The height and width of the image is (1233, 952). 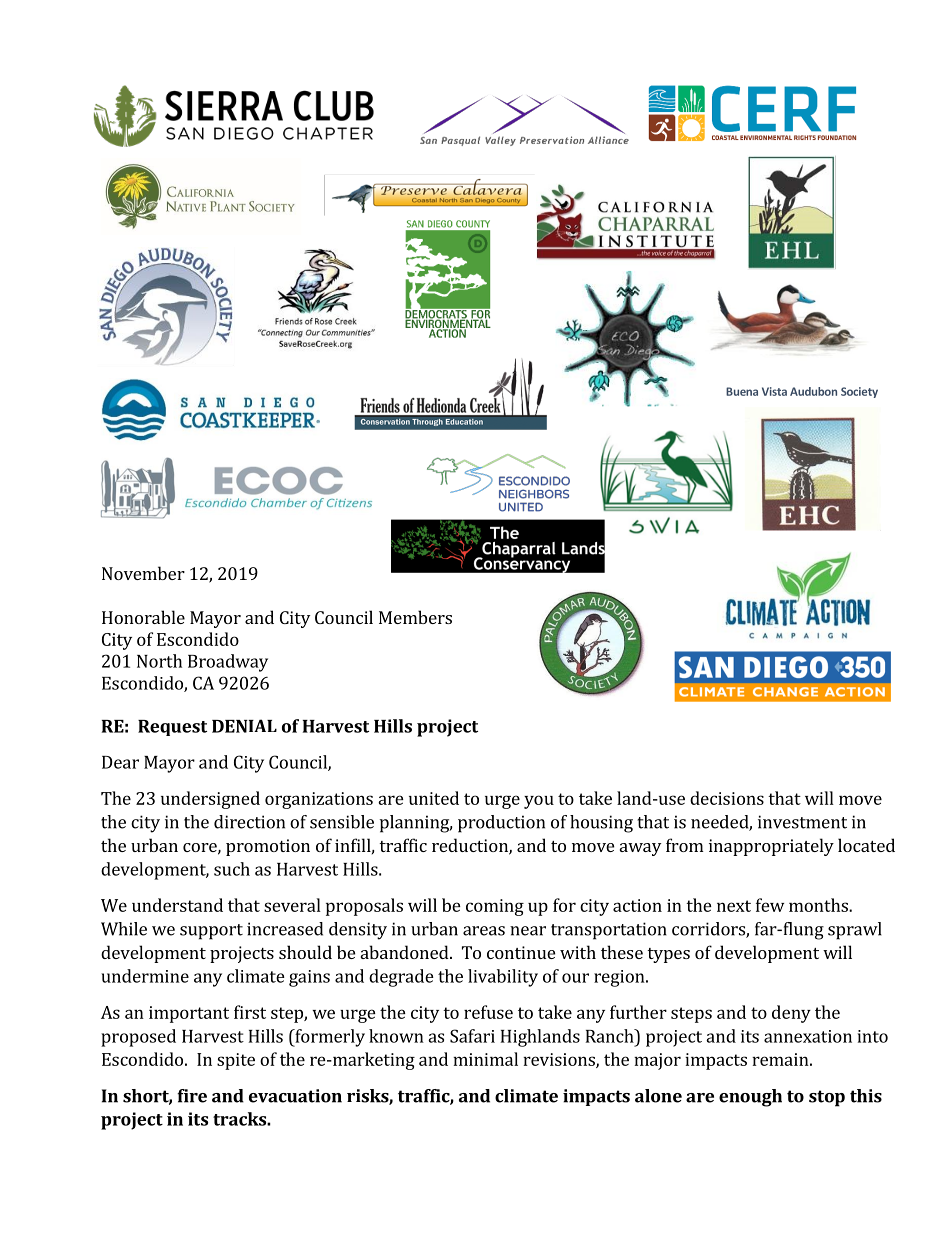 What do you see at coordinates (177, 905) in the image?
I see `understand` at bounding box center [177, 905].
